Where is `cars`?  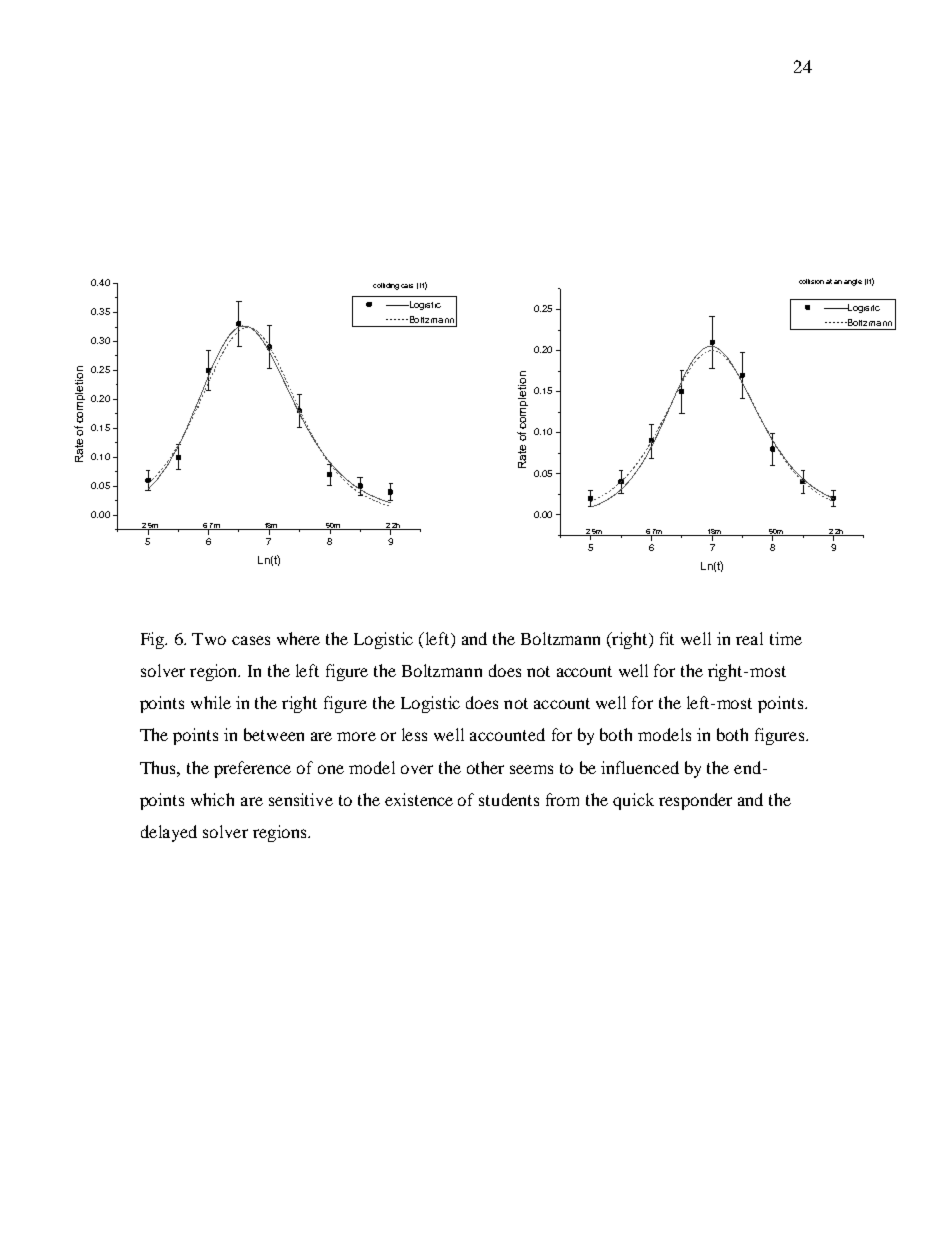
cars is located at coordinates (407, 286).
